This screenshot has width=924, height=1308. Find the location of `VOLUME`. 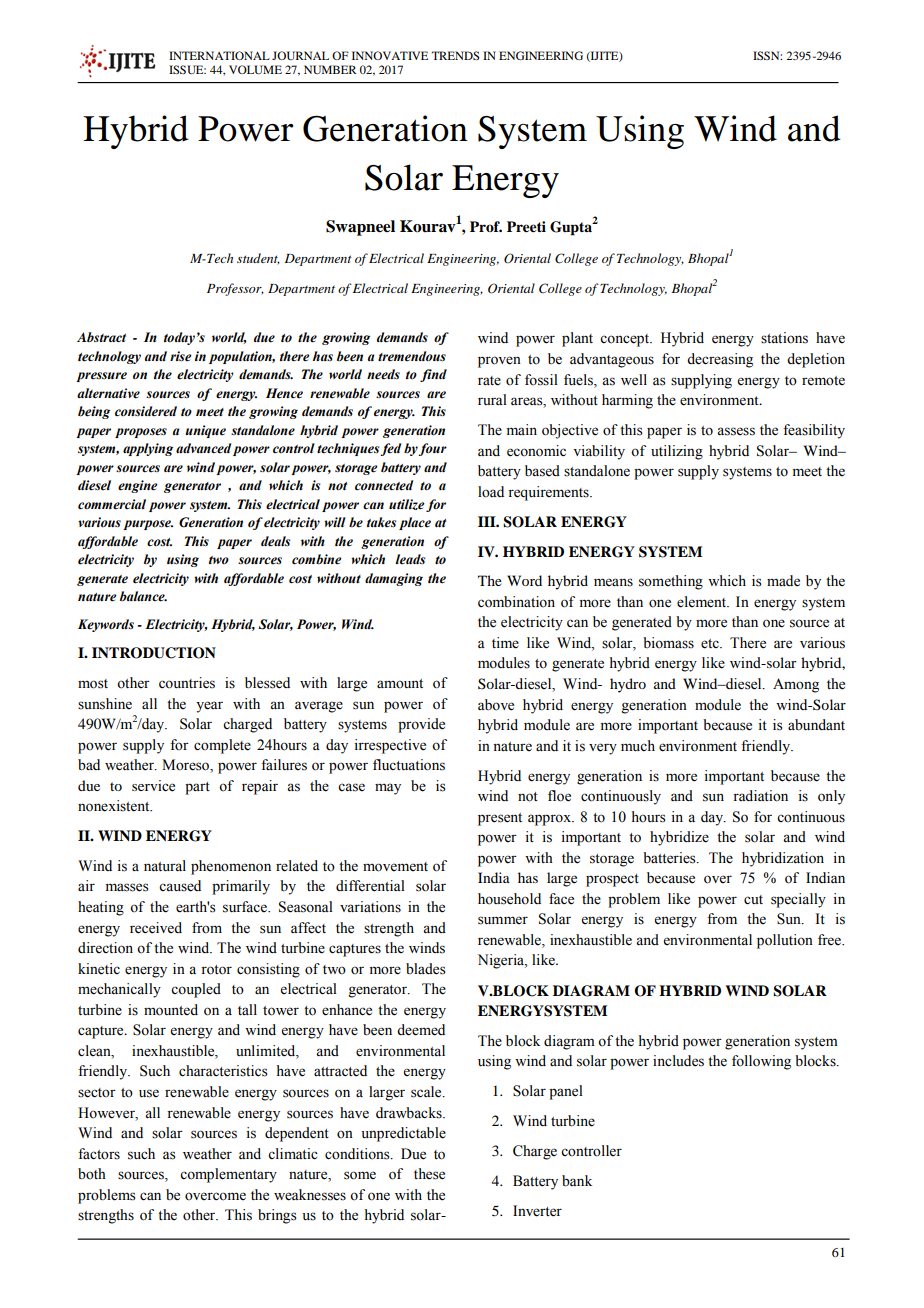

VOLUME is located at coordinates (255, 69).
